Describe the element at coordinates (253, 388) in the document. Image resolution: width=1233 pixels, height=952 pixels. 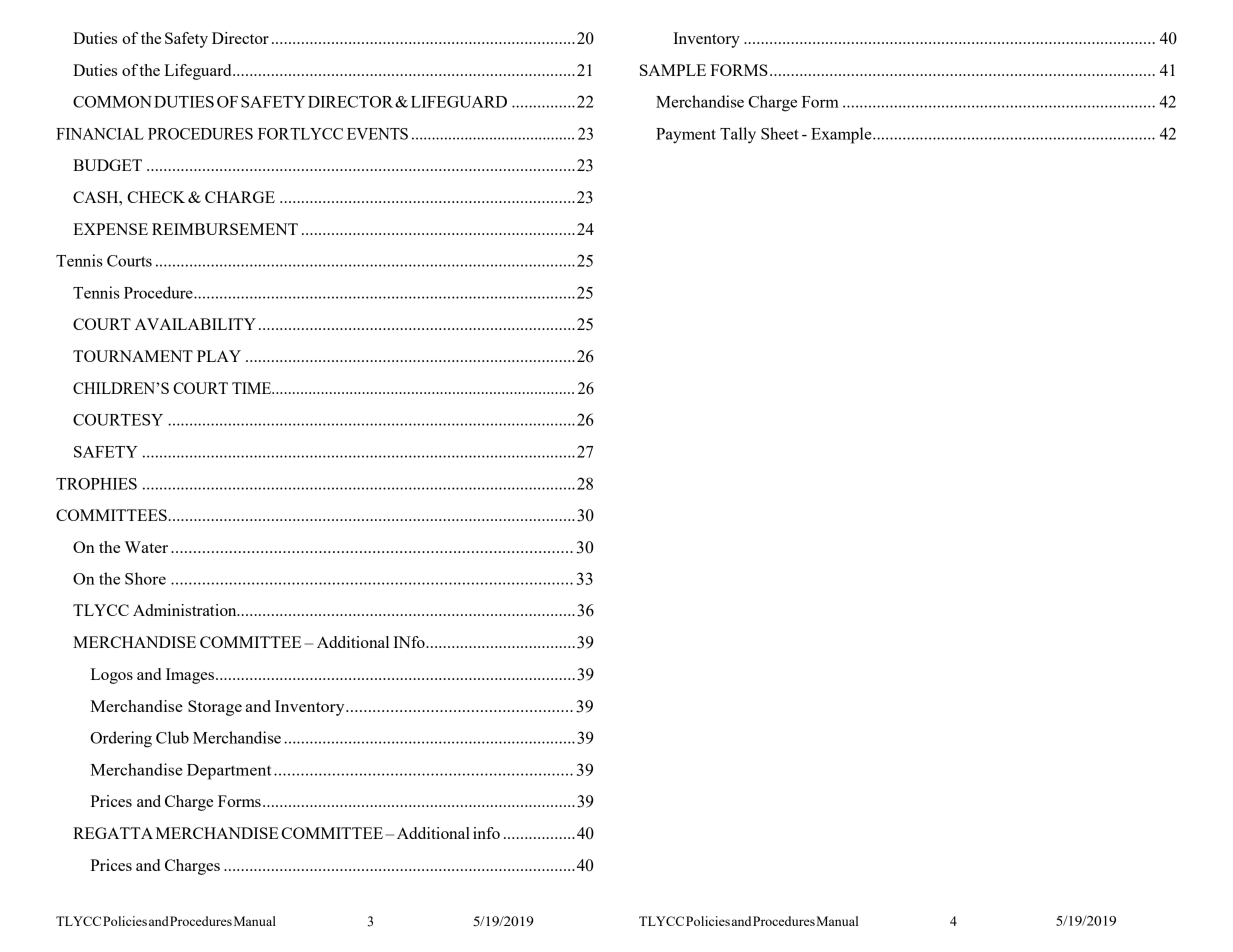
I see `TIME` at that location.
